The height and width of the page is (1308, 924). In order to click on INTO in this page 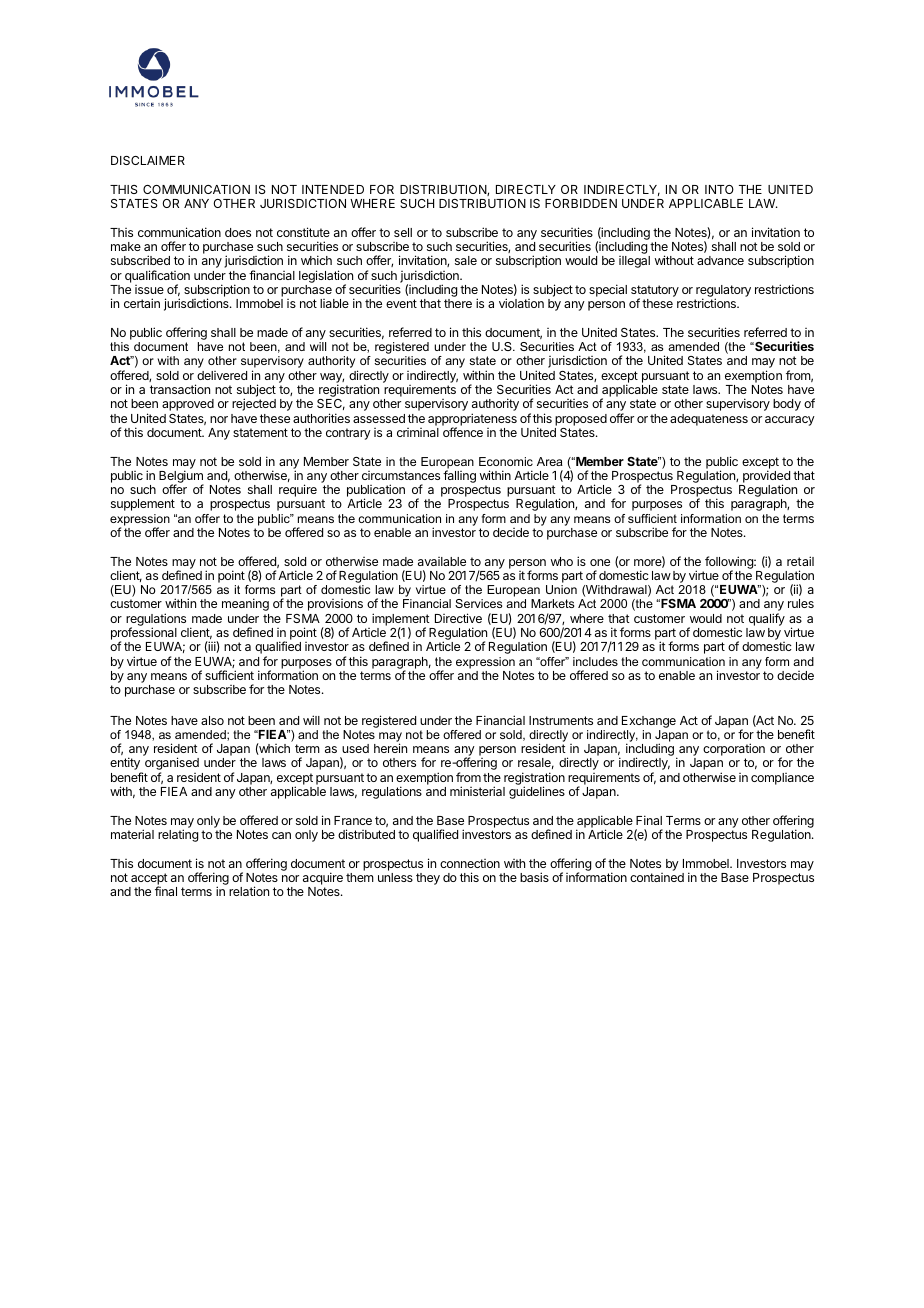, I will do `click(719, 189)`.
